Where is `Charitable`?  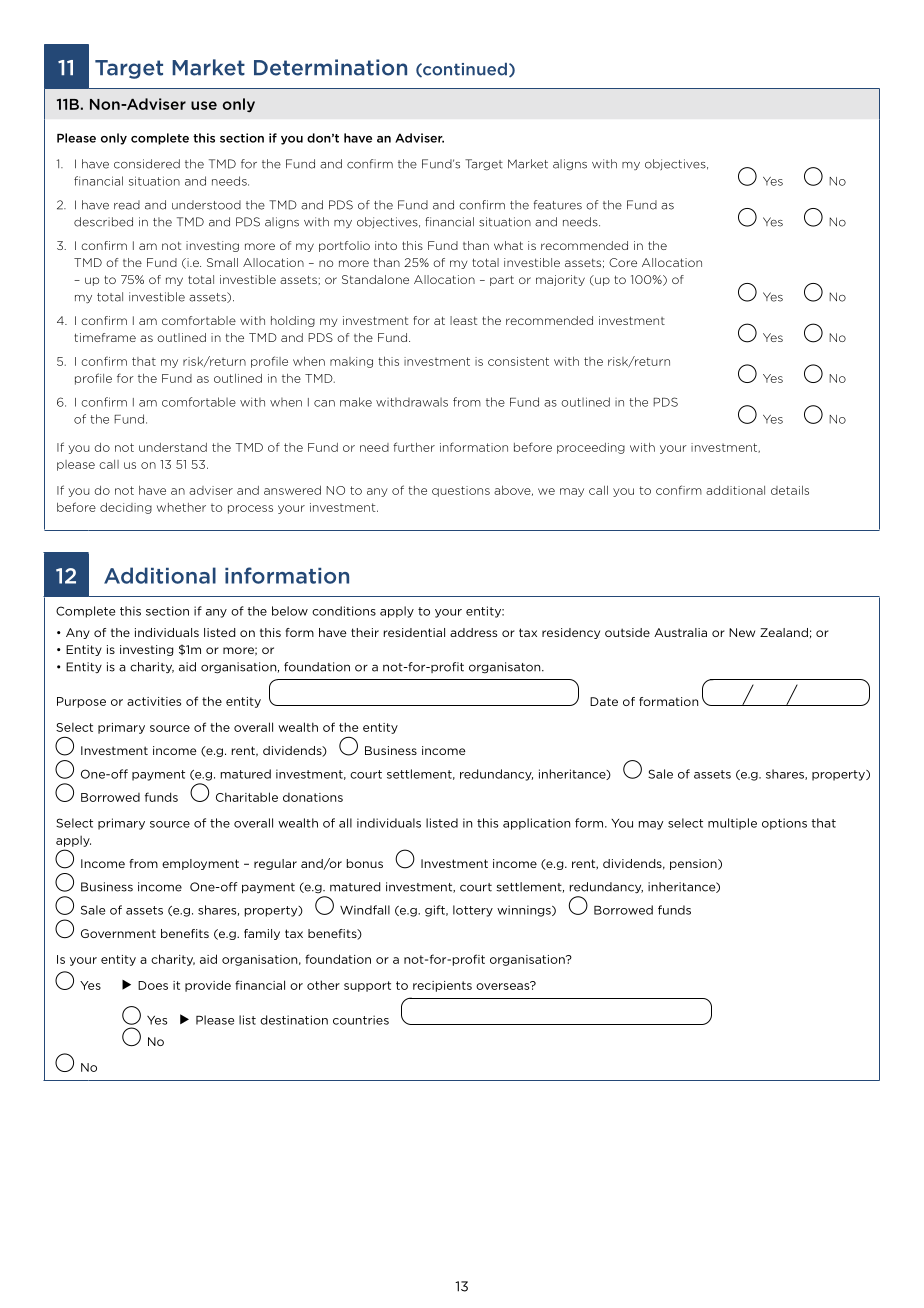 Charitable is located at coordinates (247, 797).
